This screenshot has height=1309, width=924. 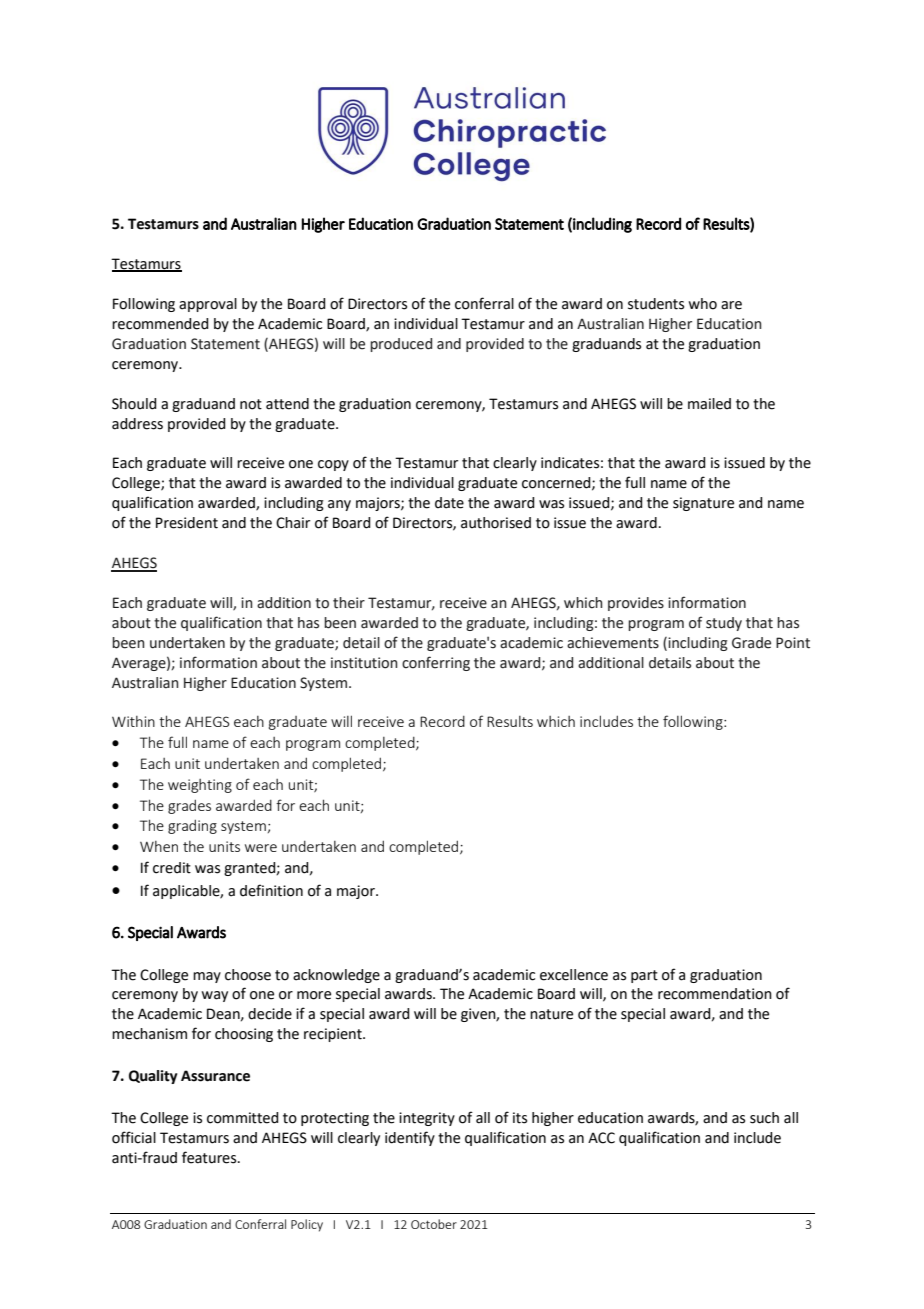 I want to click on conferring, so click(x=436, y=663).
